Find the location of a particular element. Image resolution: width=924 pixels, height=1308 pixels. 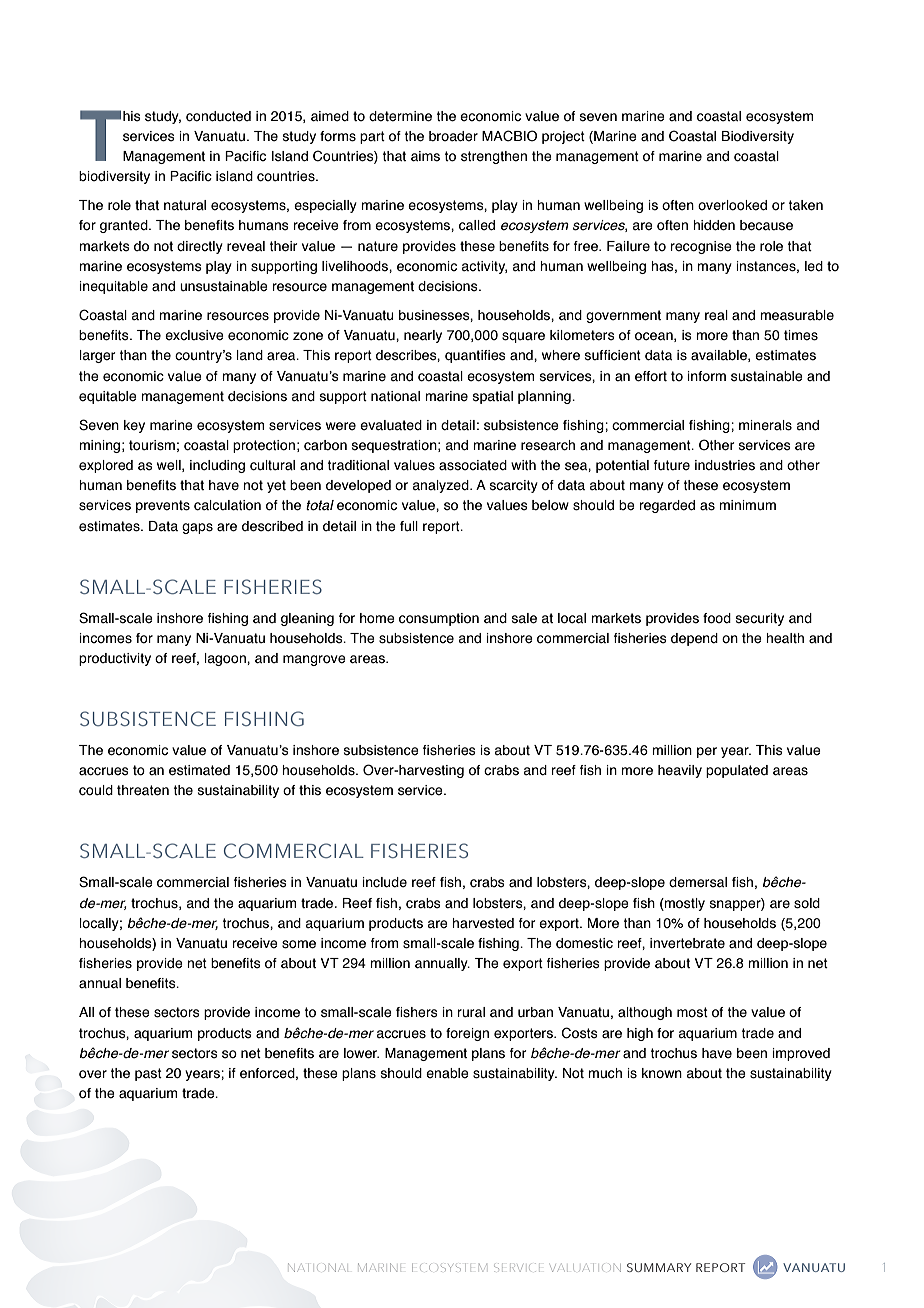

past is located at coordinates (148, 1074).
